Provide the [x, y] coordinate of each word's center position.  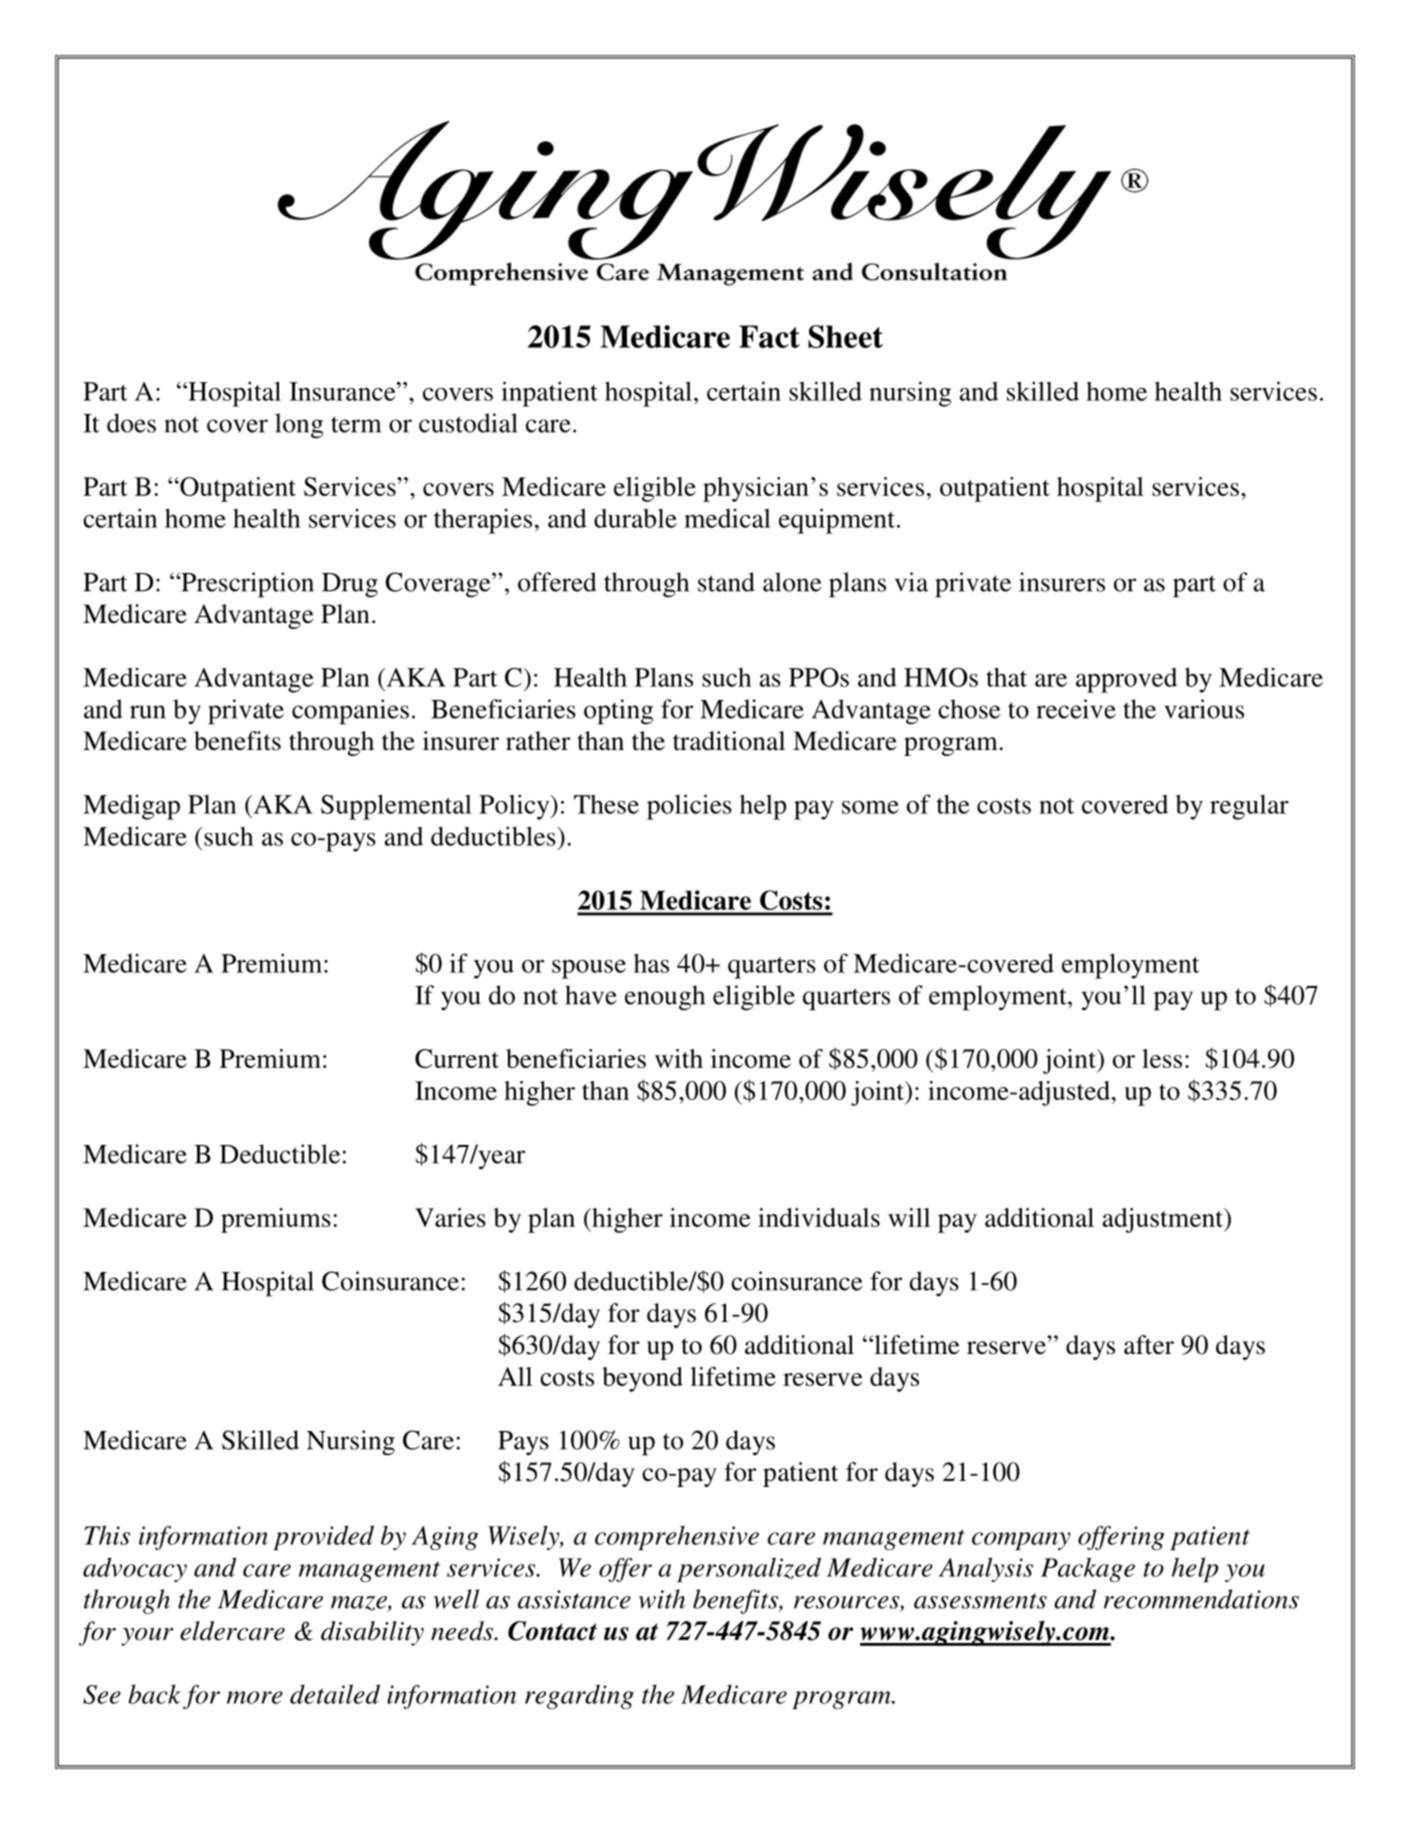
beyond [642, 1379]
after [1149, 1345]
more [255, 1697]
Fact [769, 336]
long [299, 426]
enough [665, 998]
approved [1126, 680]
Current [457, 1058]
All [515, 1376]
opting [618, 712]
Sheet [845, 336]
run [148, 712]
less [1162, 1058]
